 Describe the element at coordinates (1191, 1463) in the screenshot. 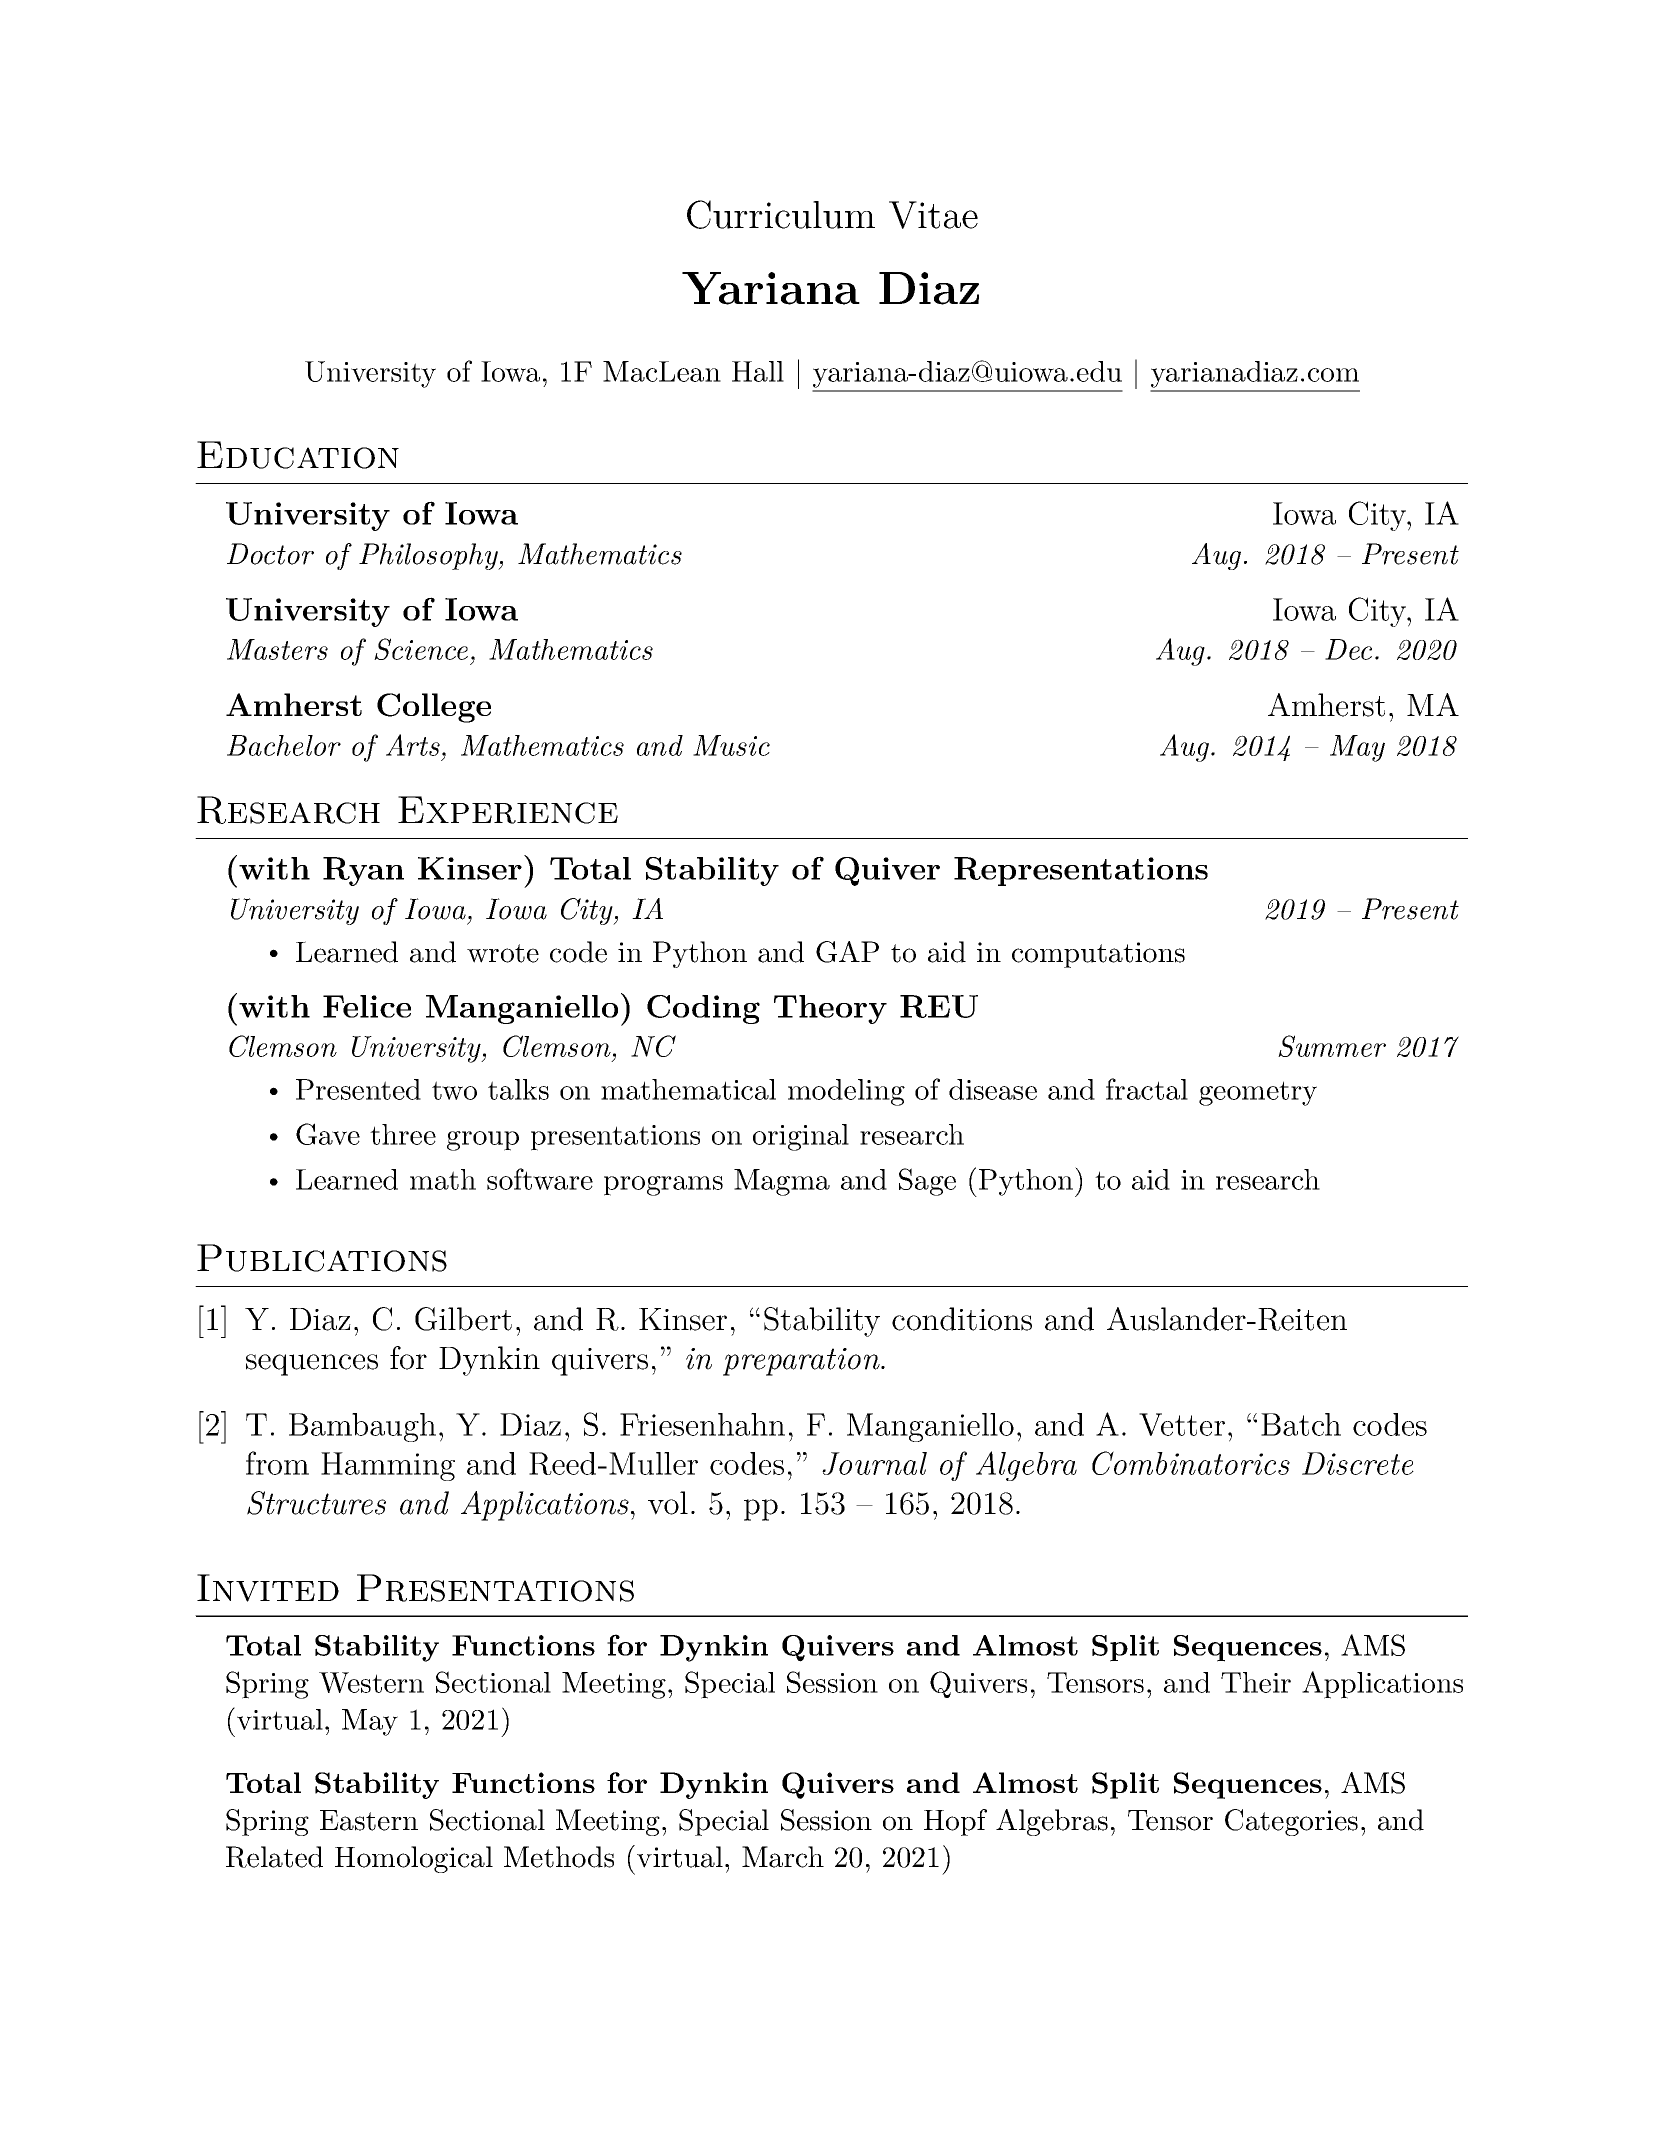

I see `Combinatorics` at that location.
